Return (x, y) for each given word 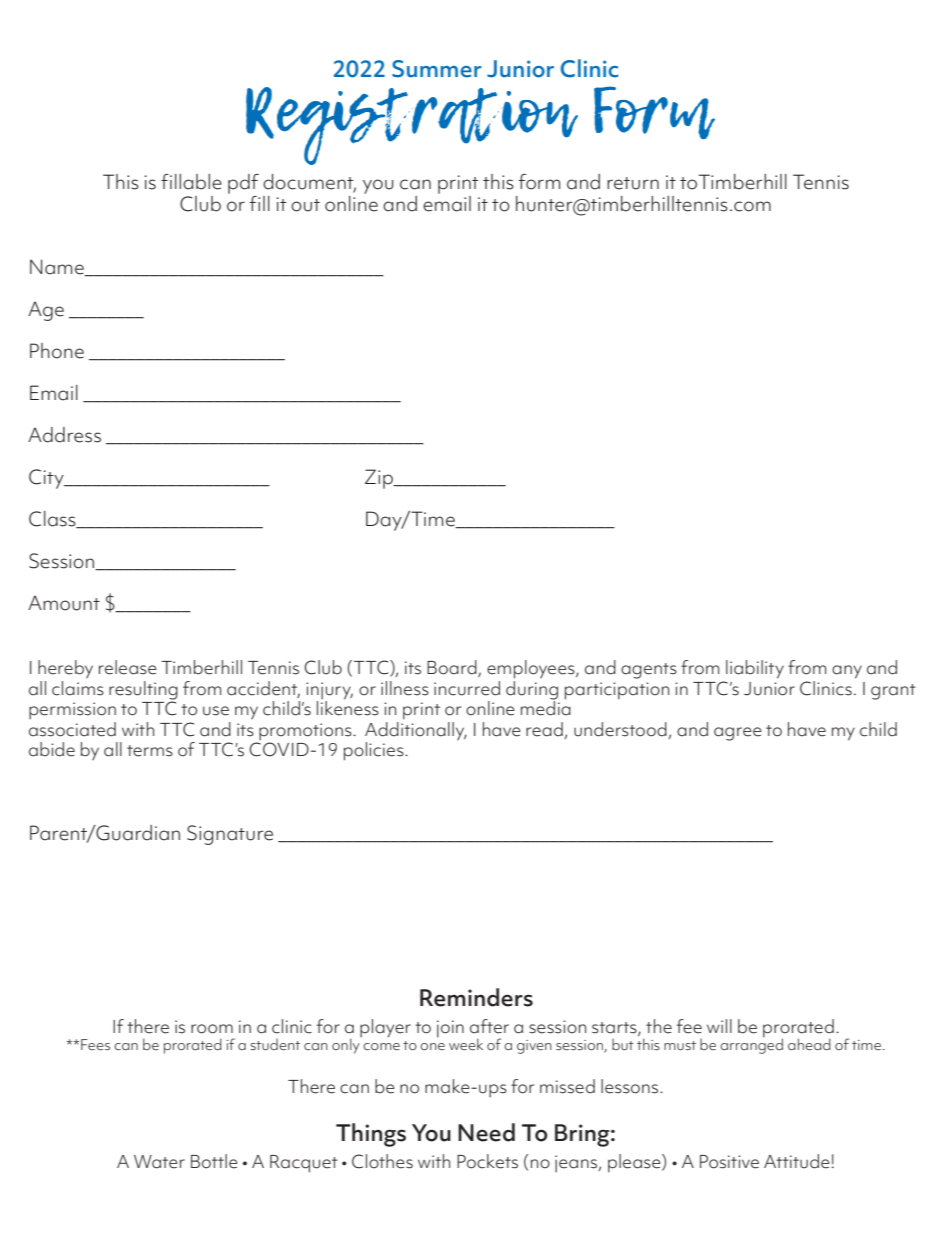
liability (755, 669)
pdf (243, 184)
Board (453, 668)
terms (150, 751)
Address (64, 435)
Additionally (416, 731)
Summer (436, 69)
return (633, 183)
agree (738, 734)
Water (159, 1162)
